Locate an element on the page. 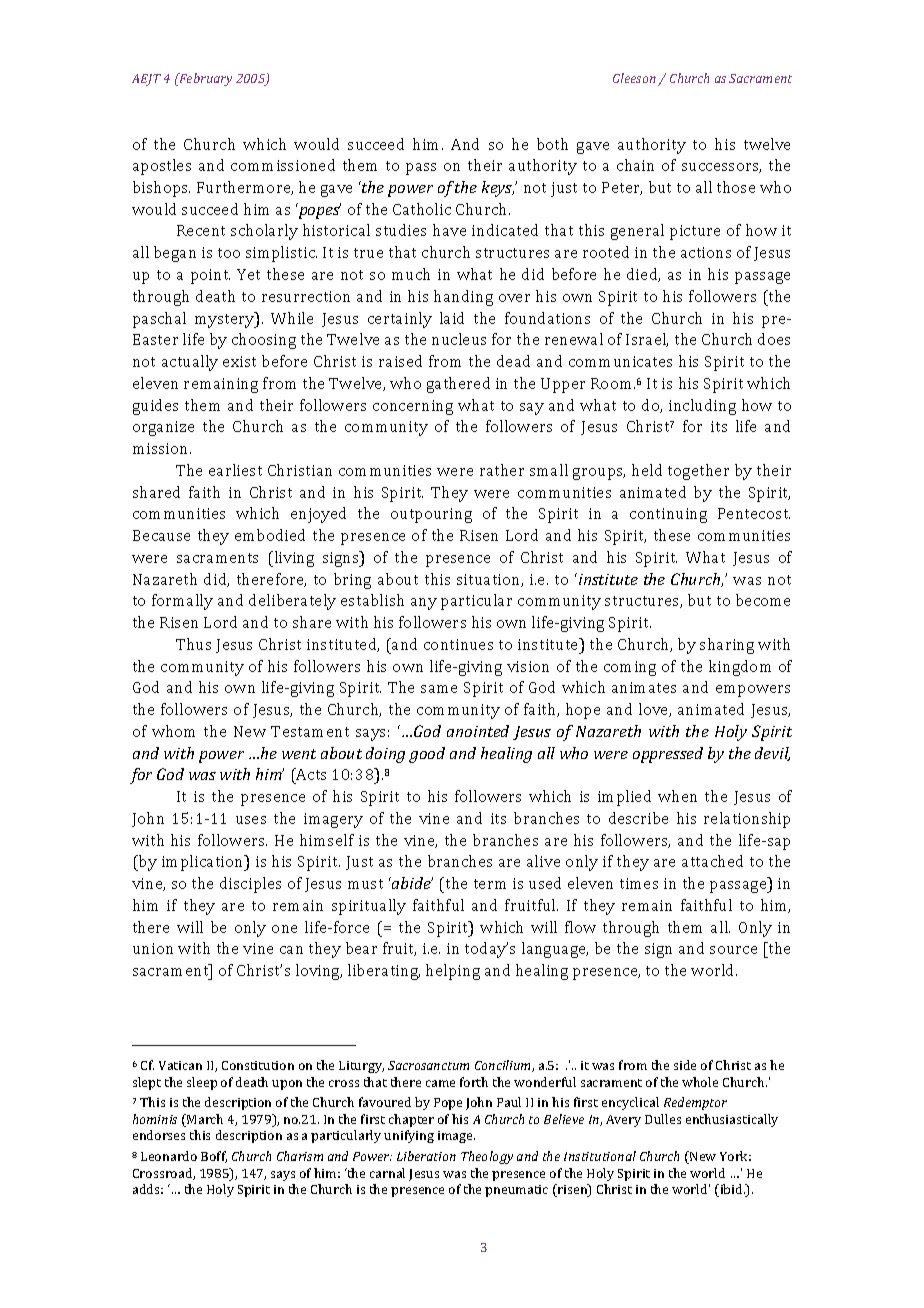 Image resolution: width=924 pixels, height=1308 pixels. Theology is located at coordinates (487, 1157).
